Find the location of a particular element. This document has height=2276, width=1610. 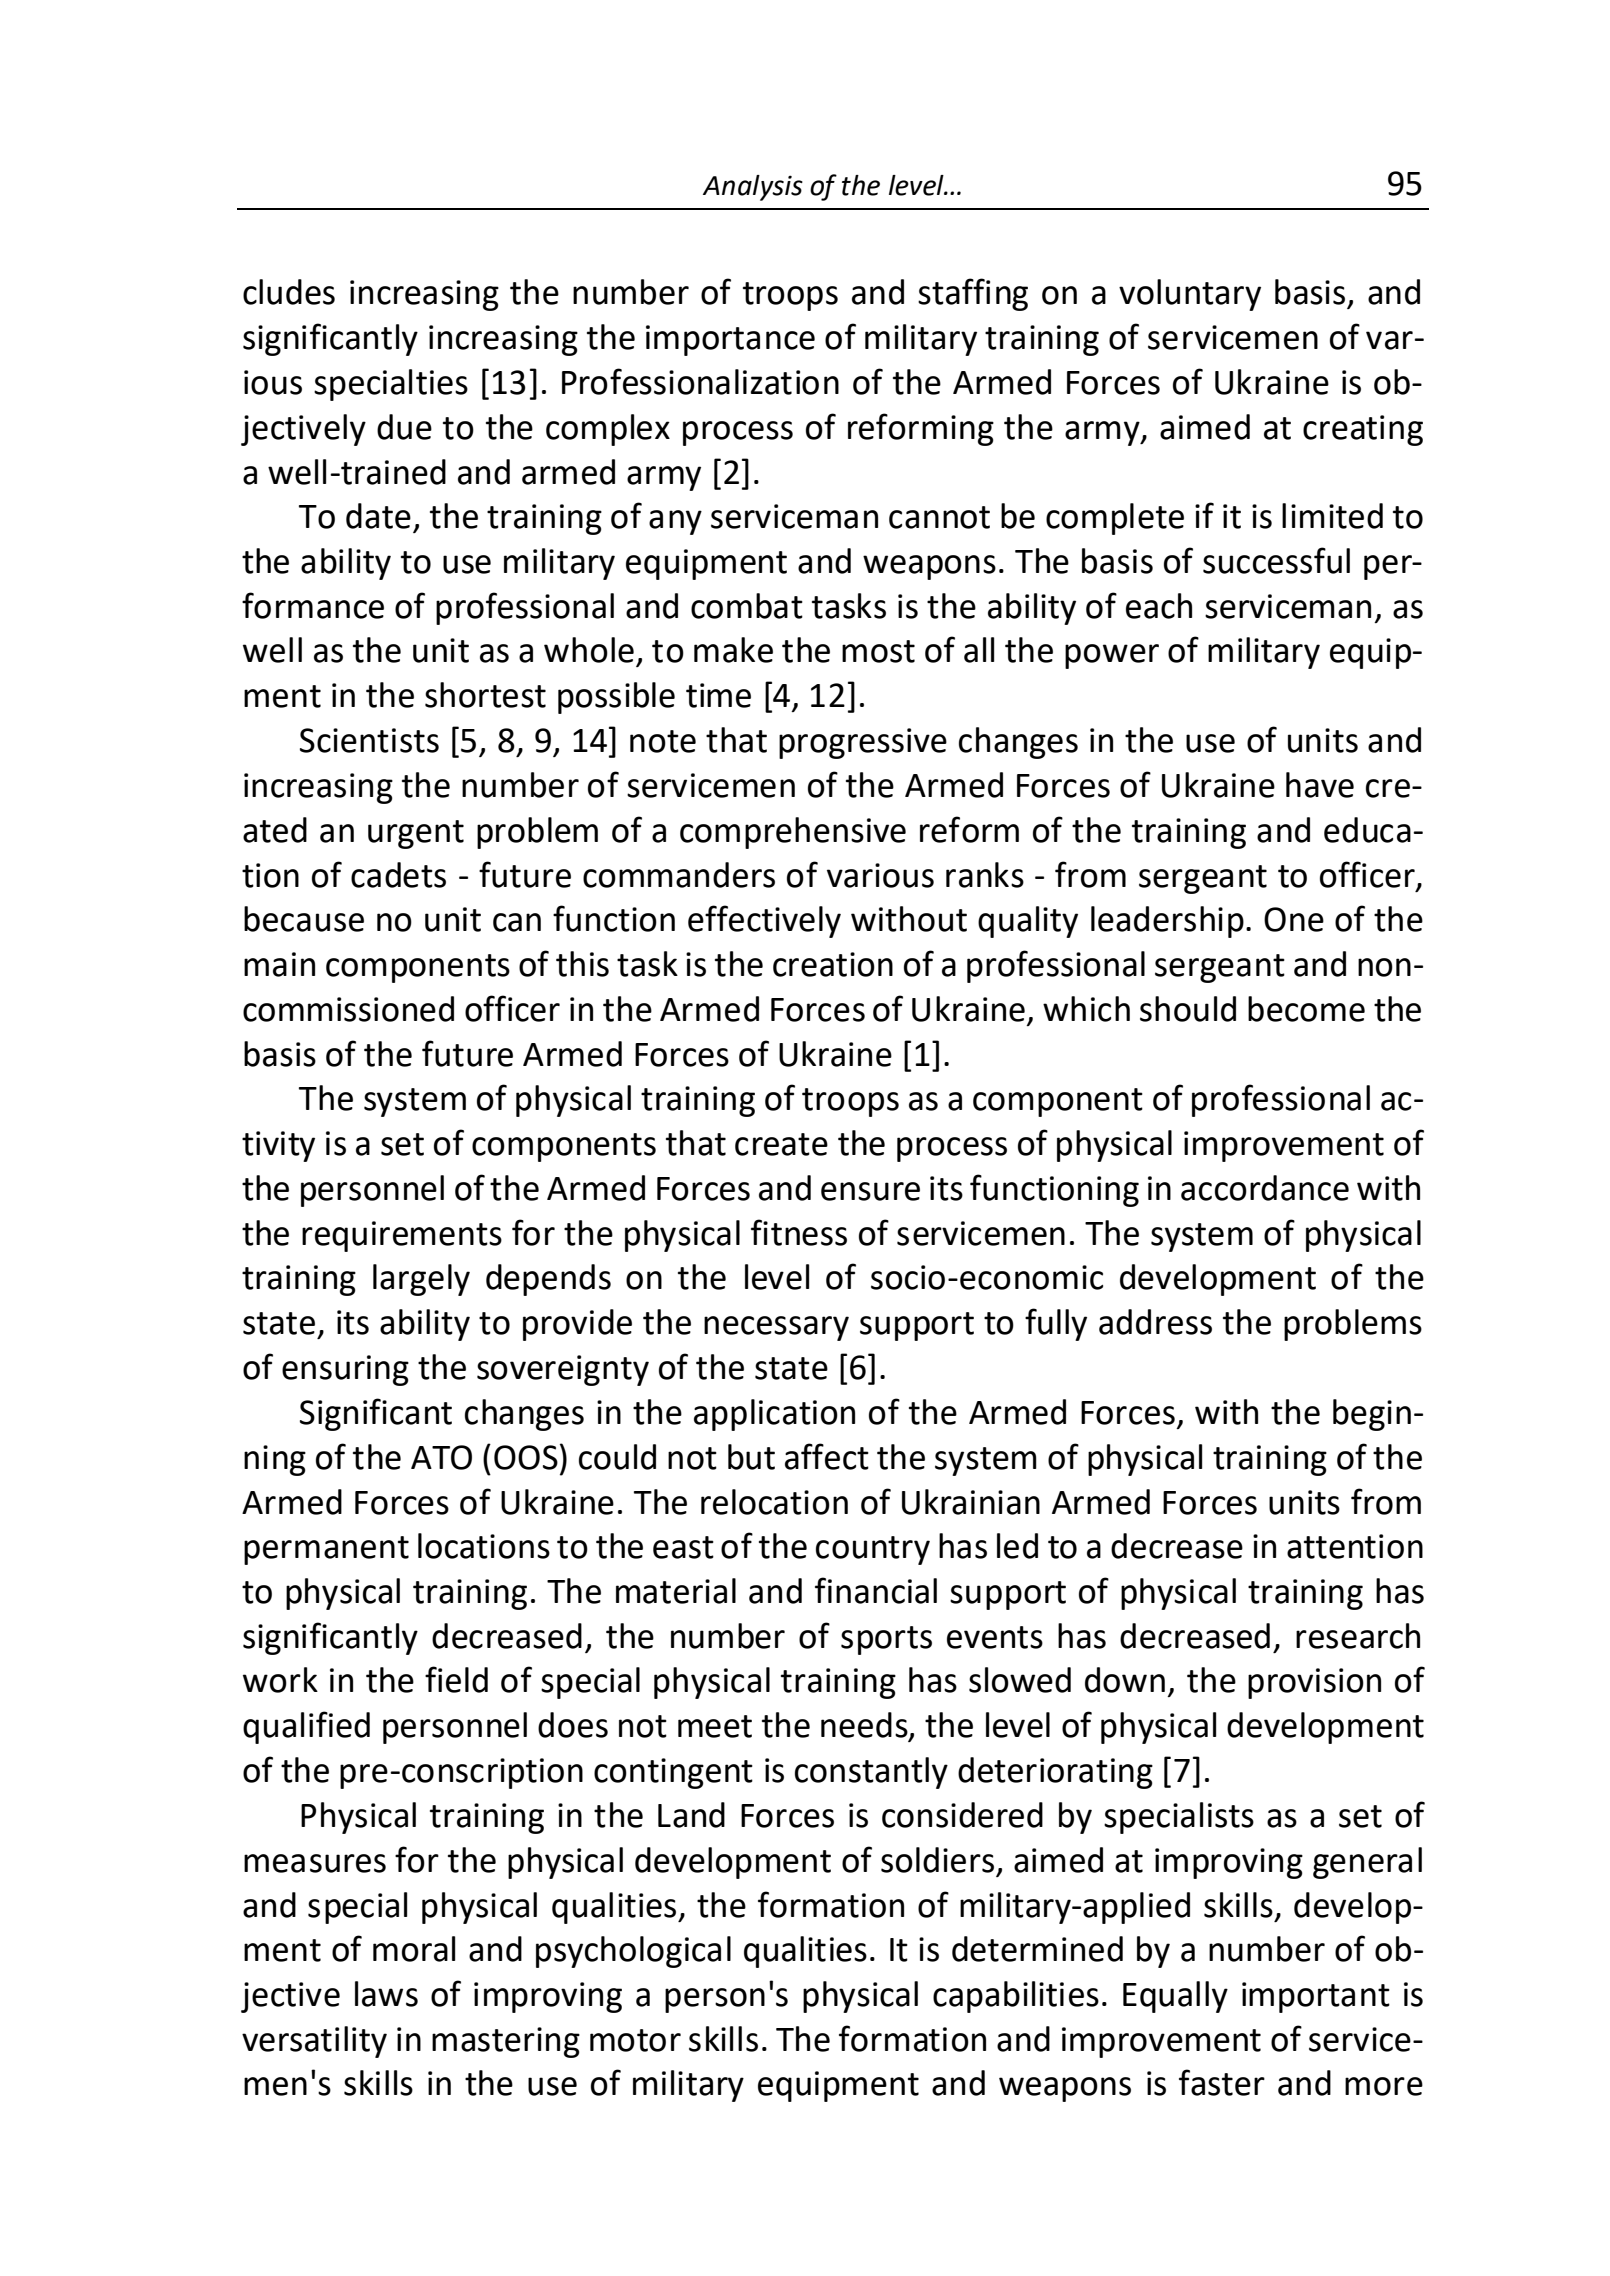

moral is located at coordinates (414, 1949).
